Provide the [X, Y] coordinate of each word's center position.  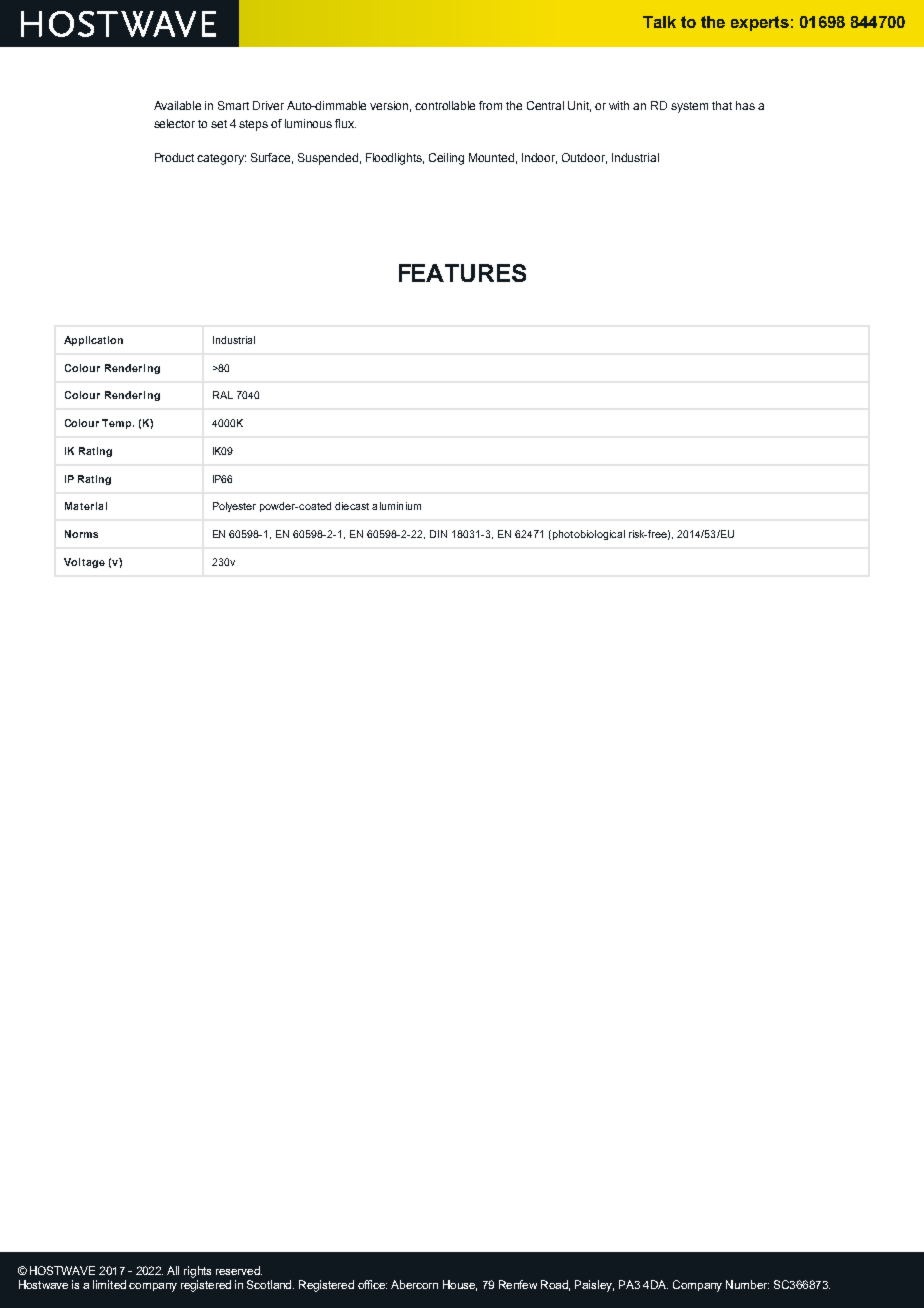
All [173, 1270]
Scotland [270, 1284]
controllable [445, 105]
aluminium [396, 506]
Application [93, 341]
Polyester [234, 507]
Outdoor [584, 158]
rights [197, 1272]
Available [177, 105]
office [372, 1284]
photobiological [589, 535]
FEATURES [462, 273]
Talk [659, 22]
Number [747, 1284]
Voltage [84, 563]
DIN [438, 534]
